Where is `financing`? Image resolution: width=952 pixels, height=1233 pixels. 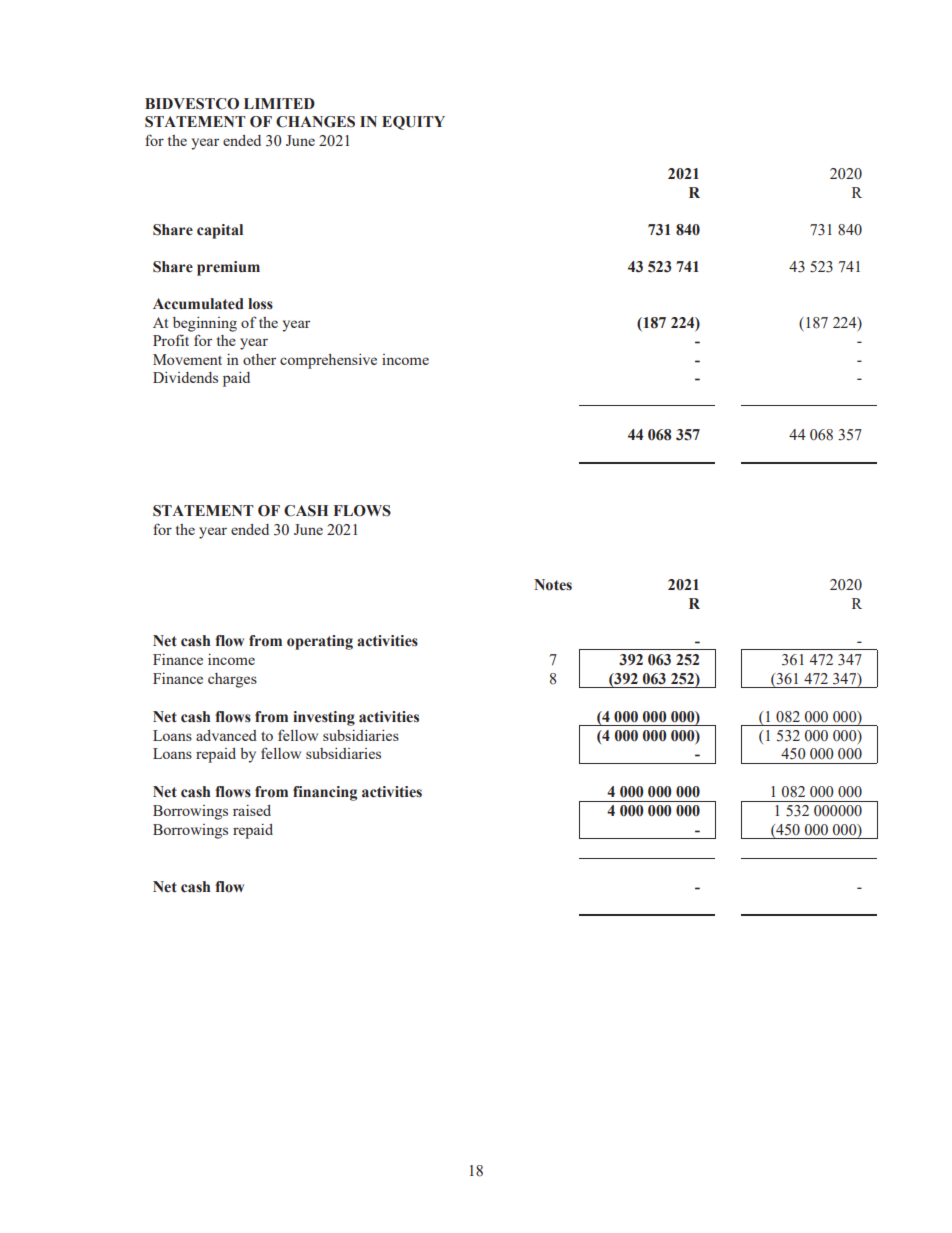 financing is located at coordinates (325, 793).
